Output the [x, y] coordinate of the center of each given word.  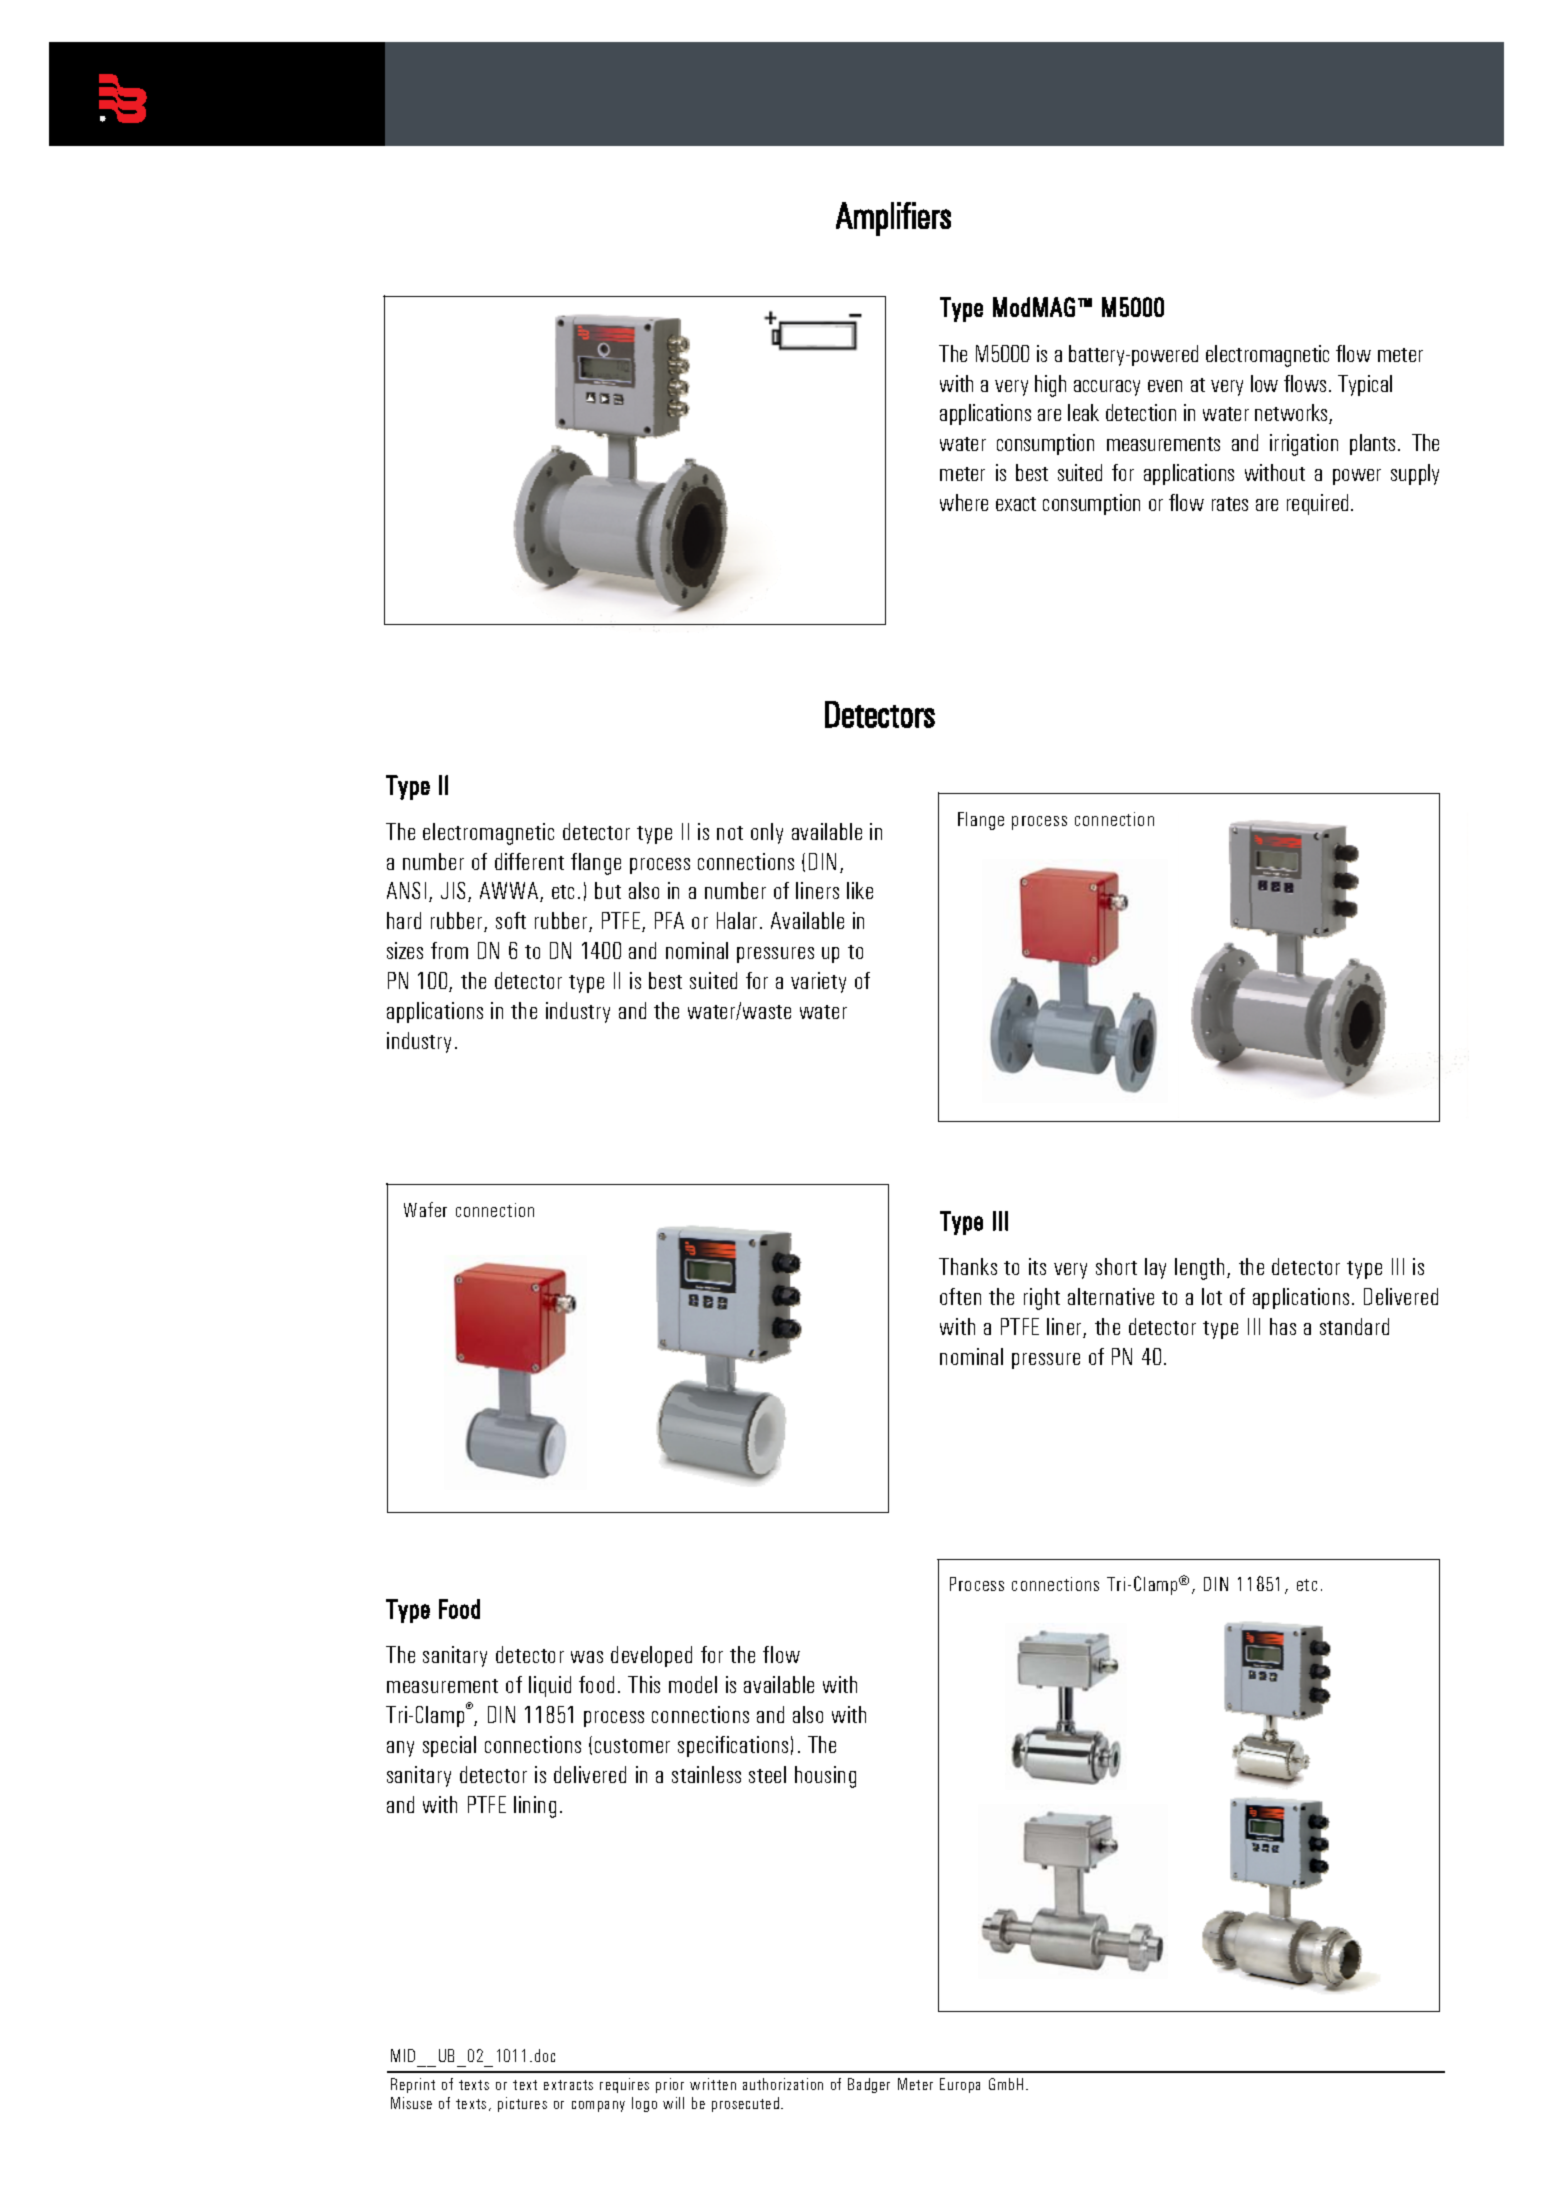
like [860, 890]
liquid [550, 1686]
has [1283, 1326]
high [1050, 386]
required [1317, 504]
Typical [1365, 385]
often [960, 1296]
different [529, 861]
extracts [568, 2085]
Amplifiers [893, 219]
